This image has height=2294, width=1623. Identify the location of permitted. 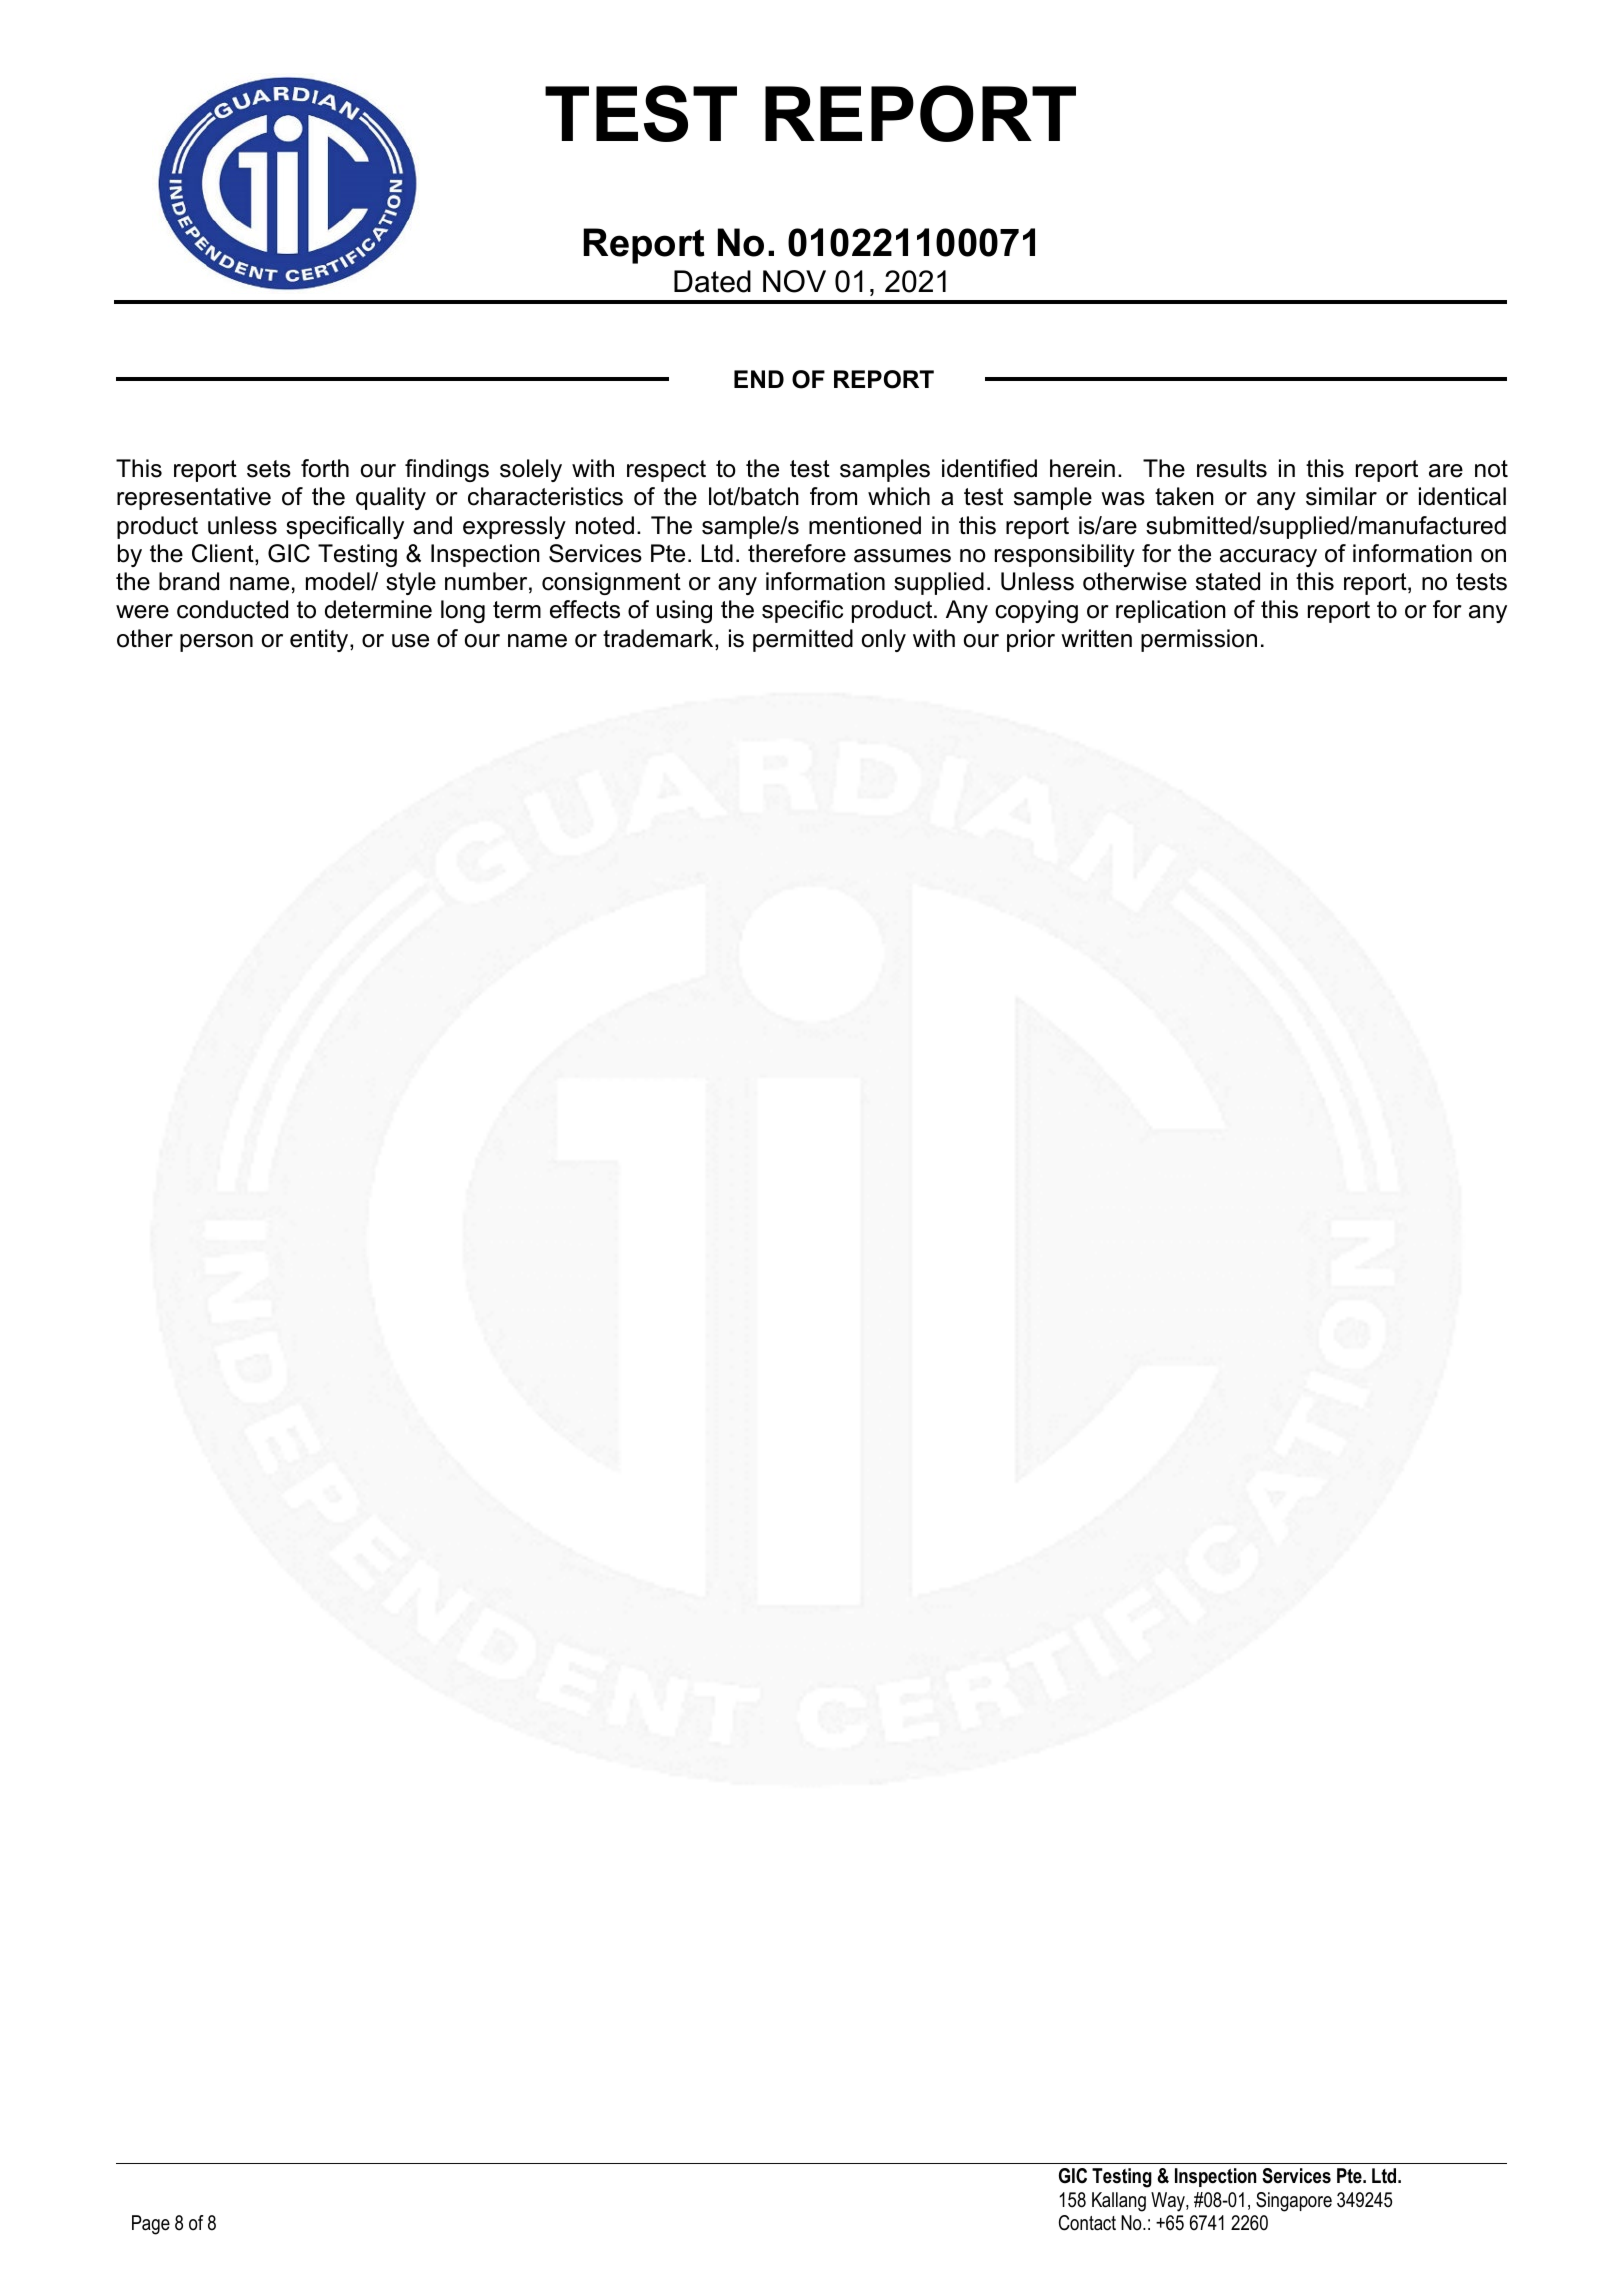
(803, 640).
